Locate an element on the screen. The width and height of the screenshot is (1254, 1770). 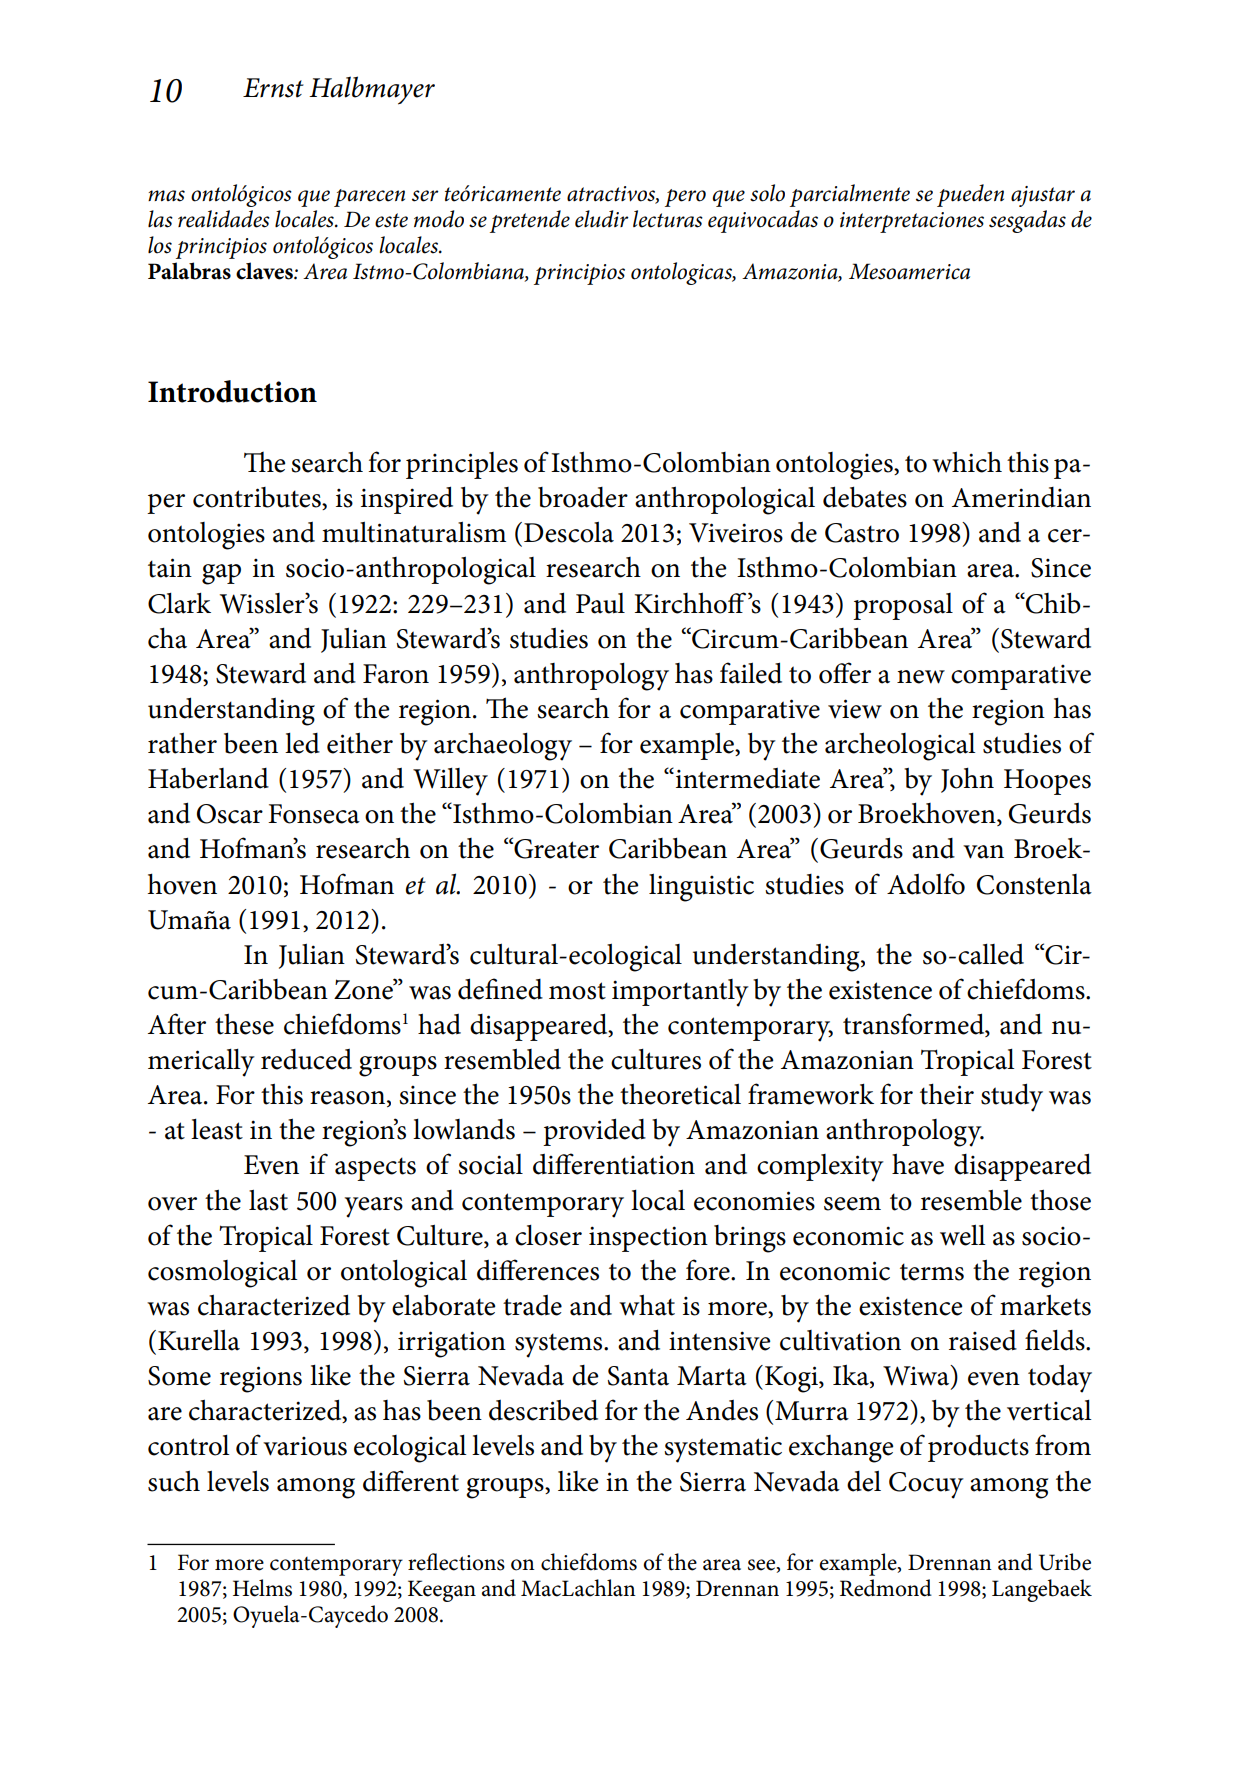
van is located at coordinates (983, 852).
